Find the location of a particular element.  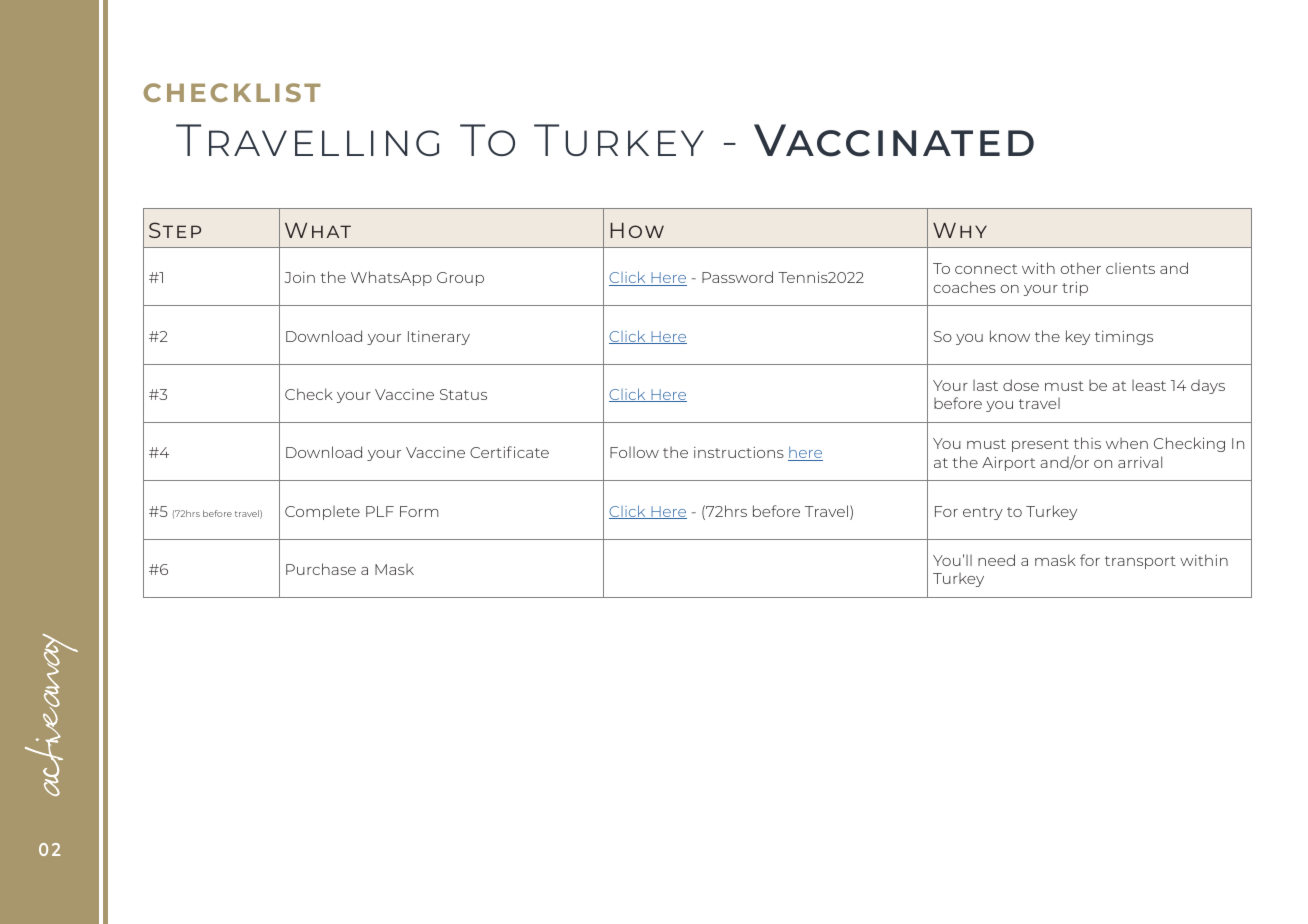

instructions is located at coordinates (739, 452).
